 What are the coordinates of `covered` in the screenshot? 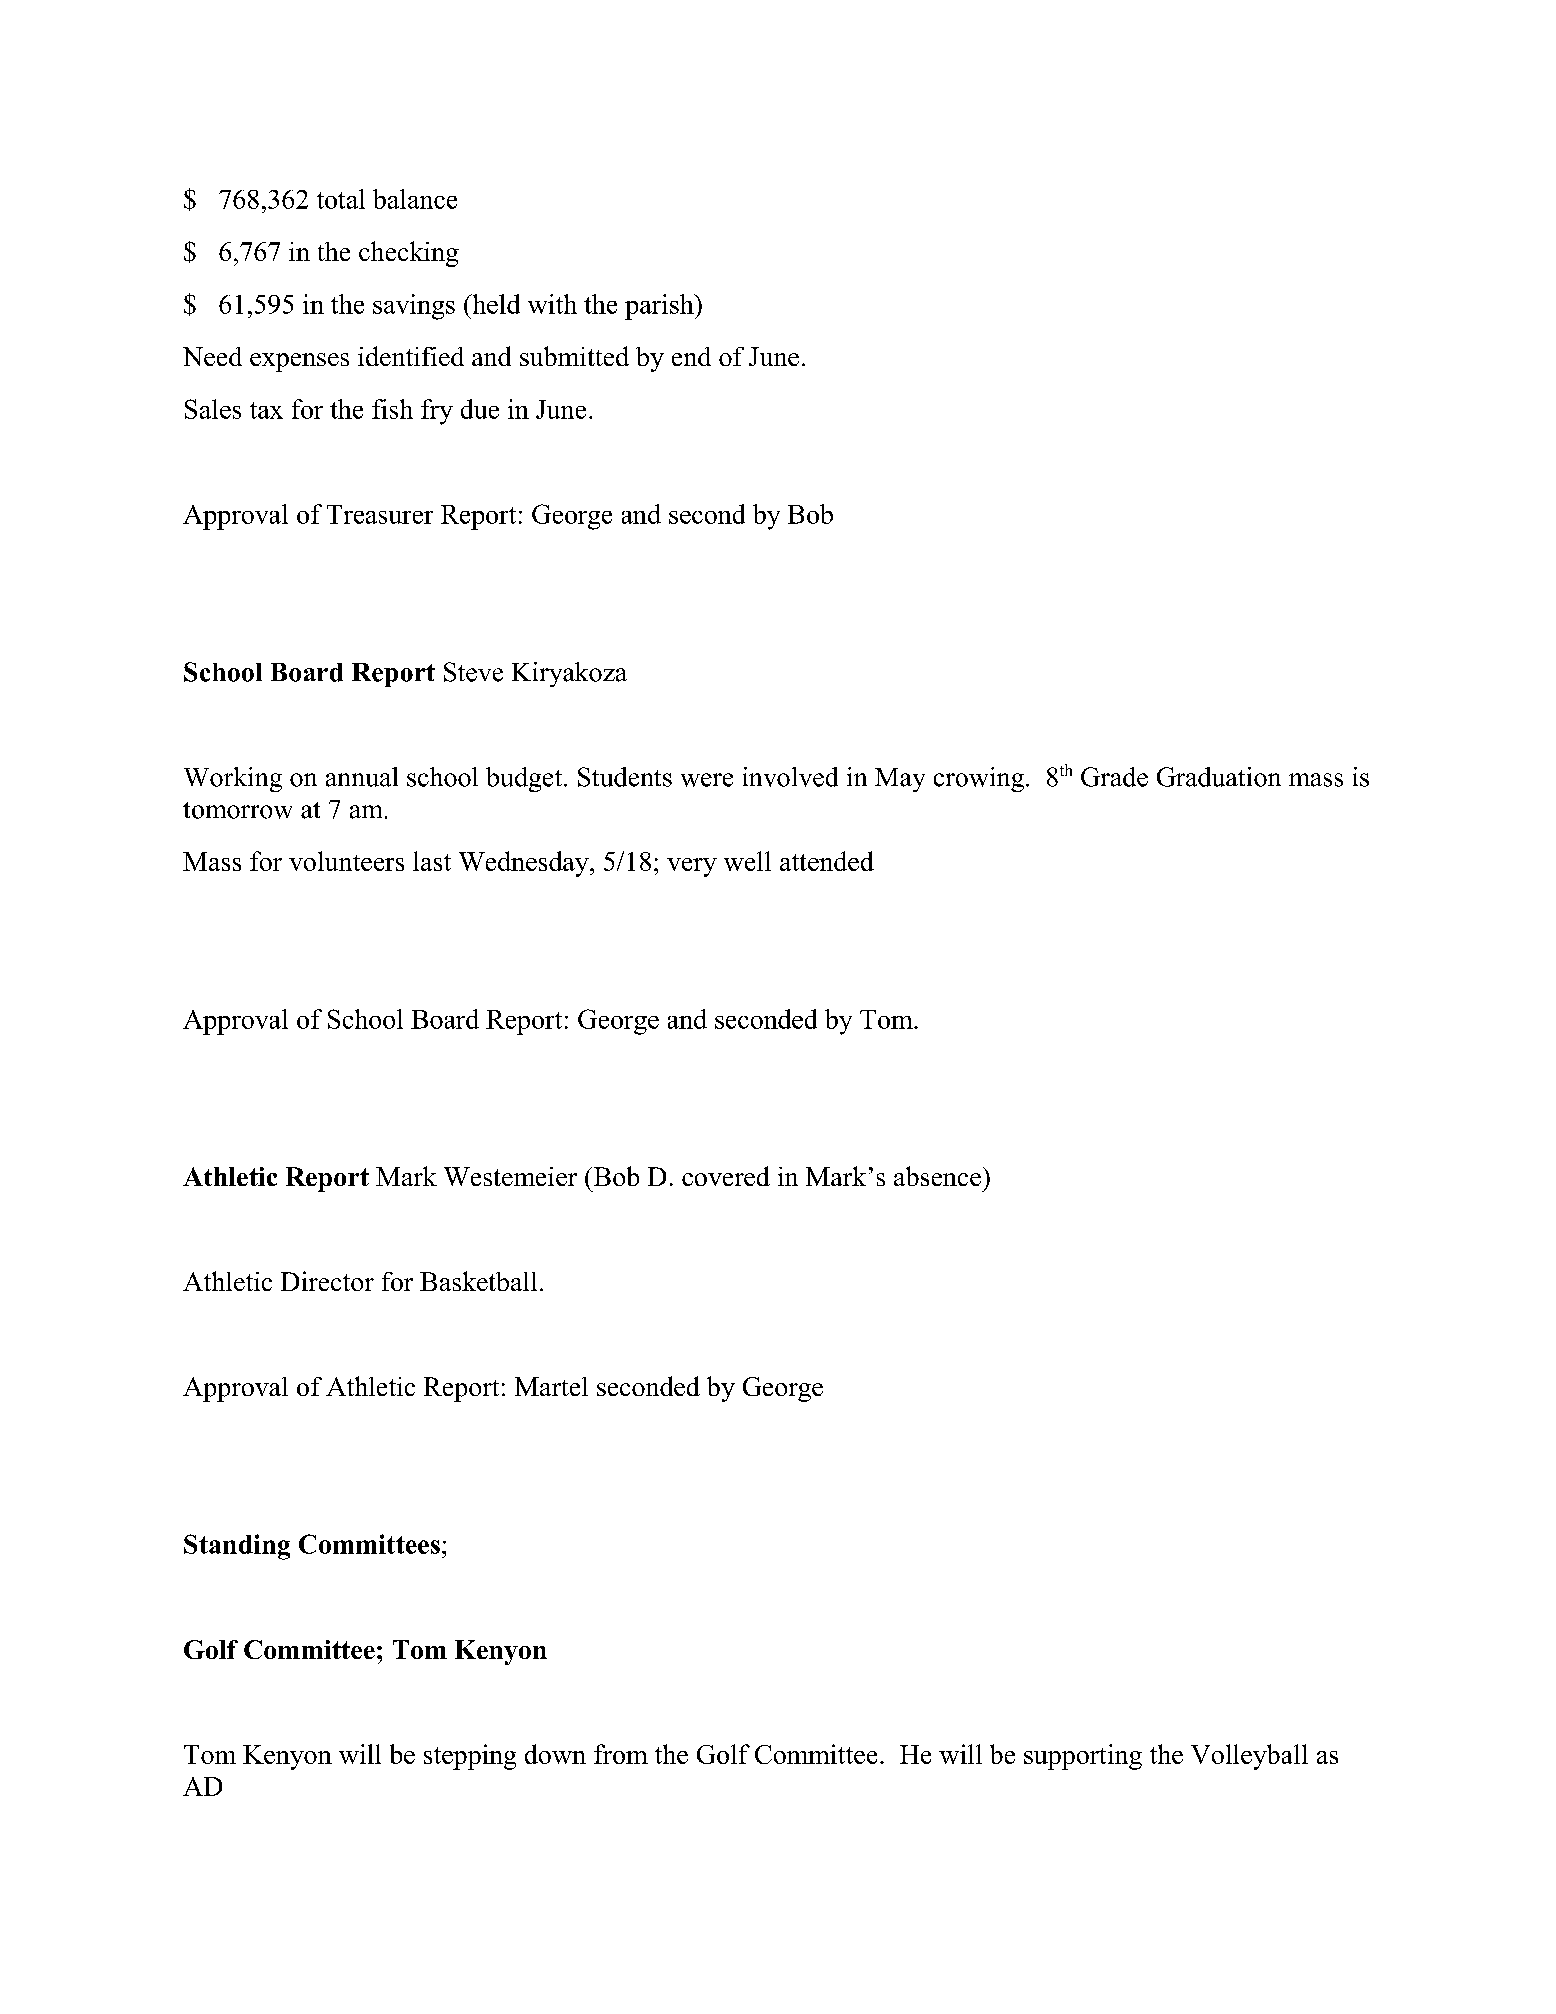 It's located at (726, 1176).
